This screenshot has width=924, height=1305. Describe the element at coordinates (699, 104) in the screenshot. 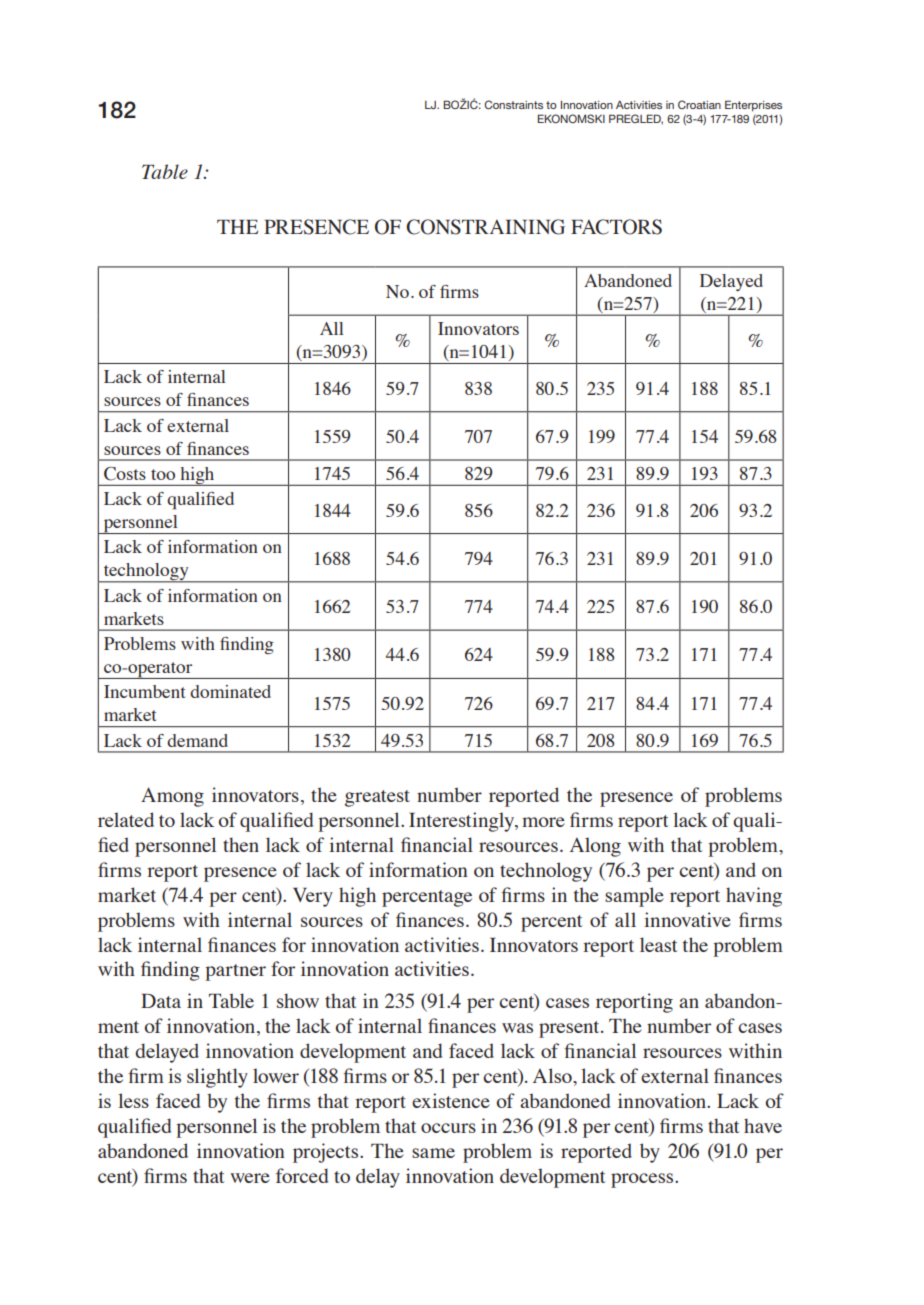

I see `Croatian` at that location.
